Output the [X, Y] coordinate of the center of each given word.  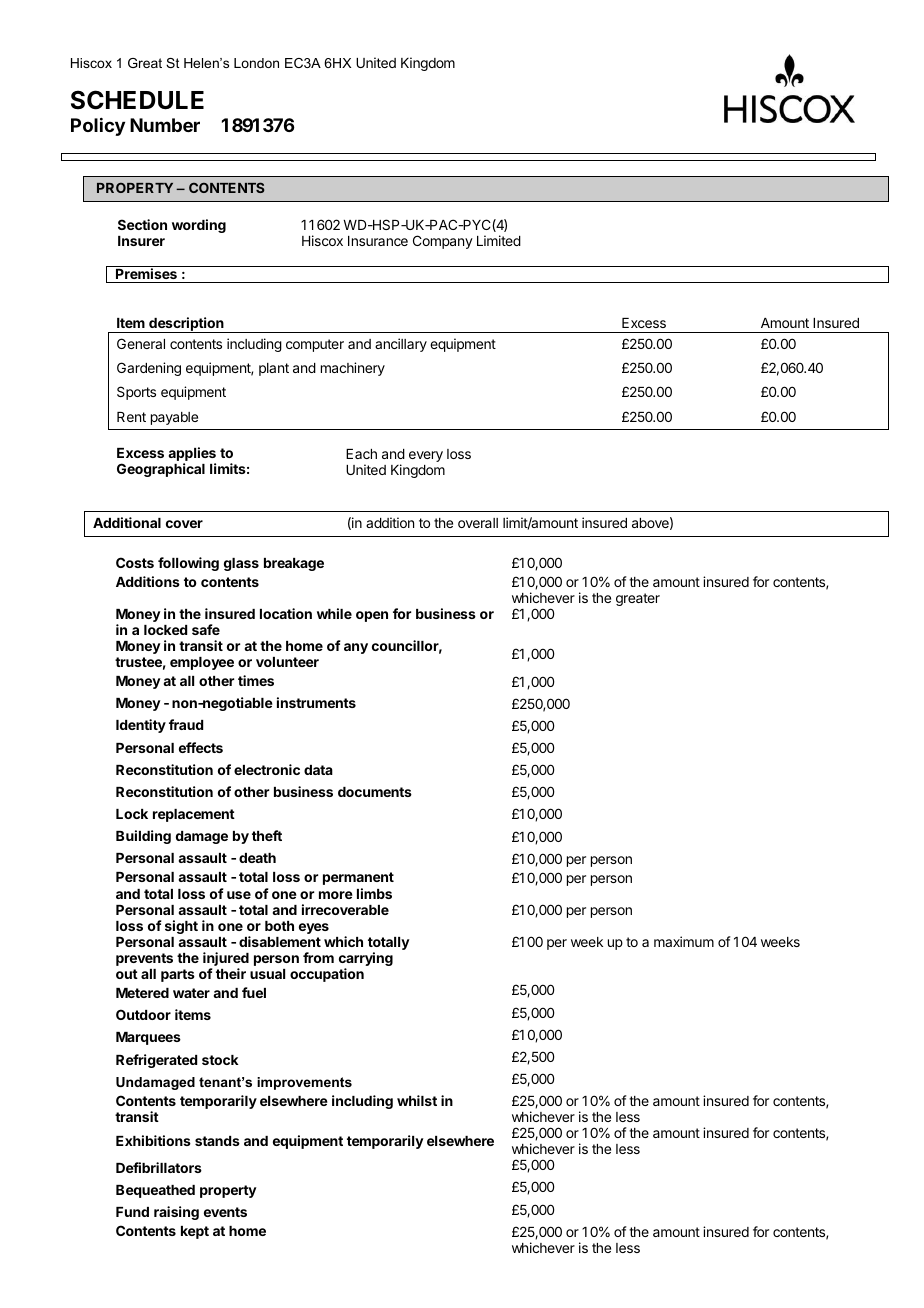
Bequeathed [155, 1191]
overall [478, 523]
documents [375, 792]
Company [443, 242]
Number [165, 125]
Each [361, 454]
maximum [684, 941]
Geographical [161, 470]
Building [143, 837]
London [256, 63]
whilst [417, 1100]
